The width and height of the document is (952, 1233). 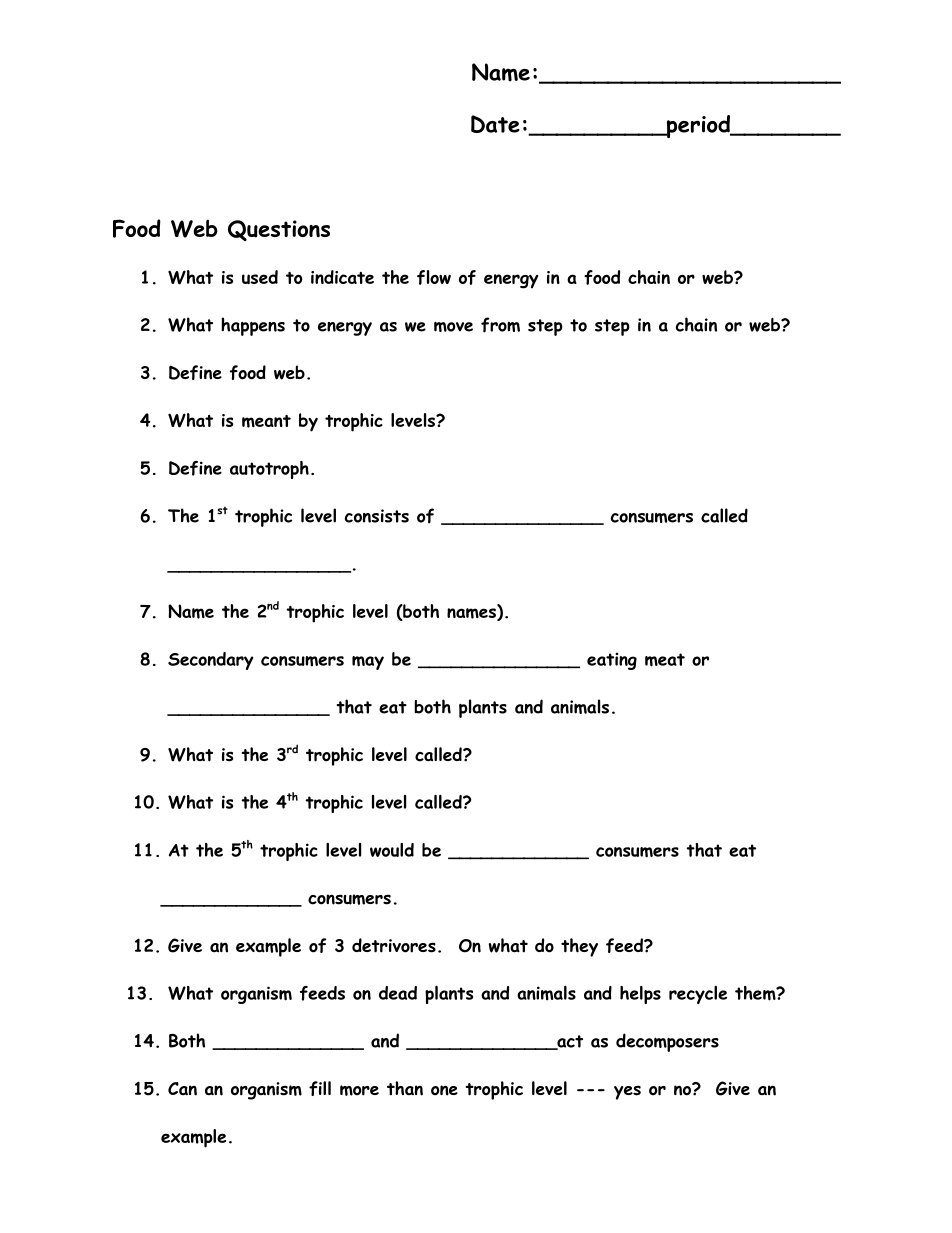 What do you see at coordinates (444, 1090) in the document?
I see `one` at bounding box center [444, 1090].
